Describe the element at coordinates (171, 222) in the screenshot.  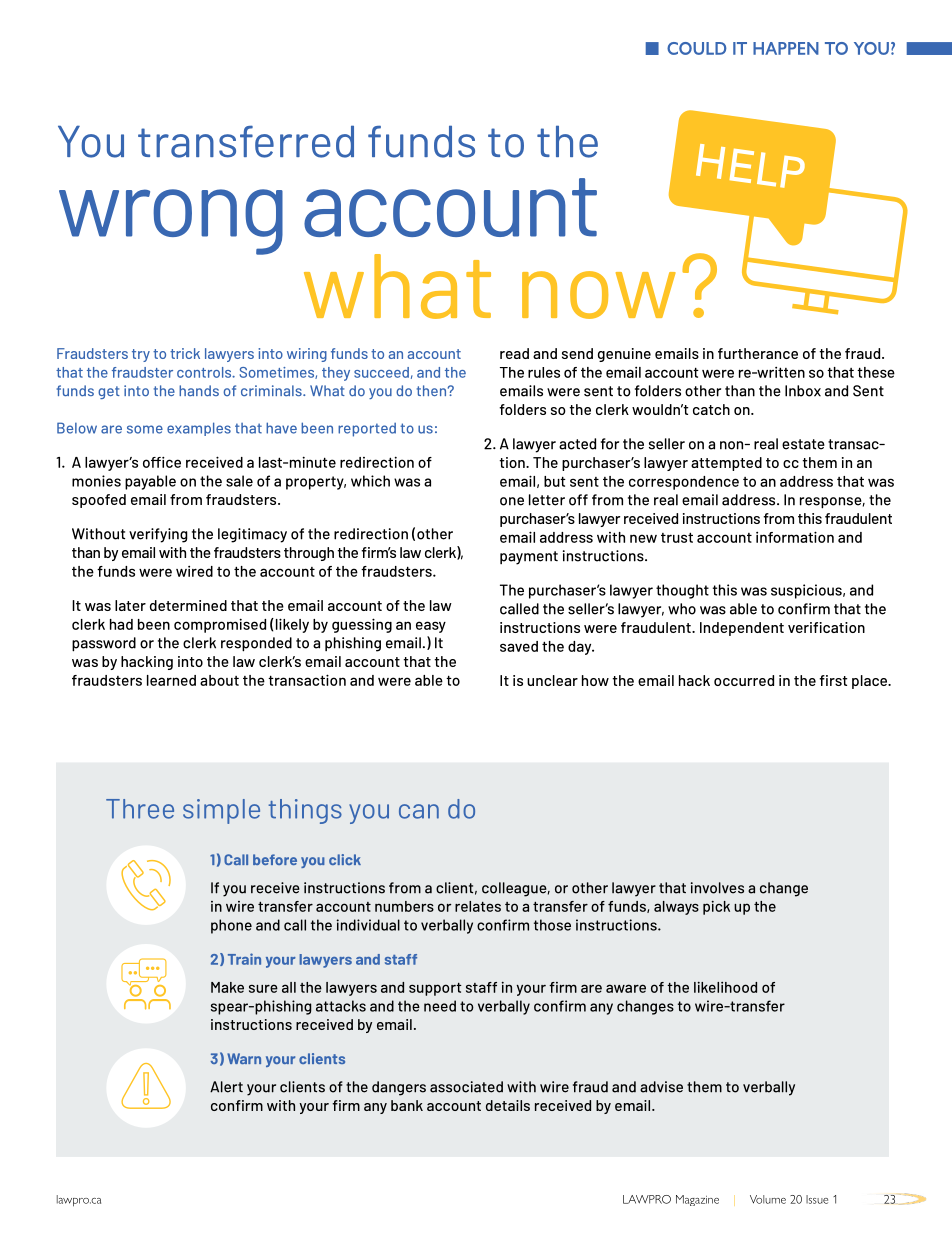
I see `wrong` at that location.
